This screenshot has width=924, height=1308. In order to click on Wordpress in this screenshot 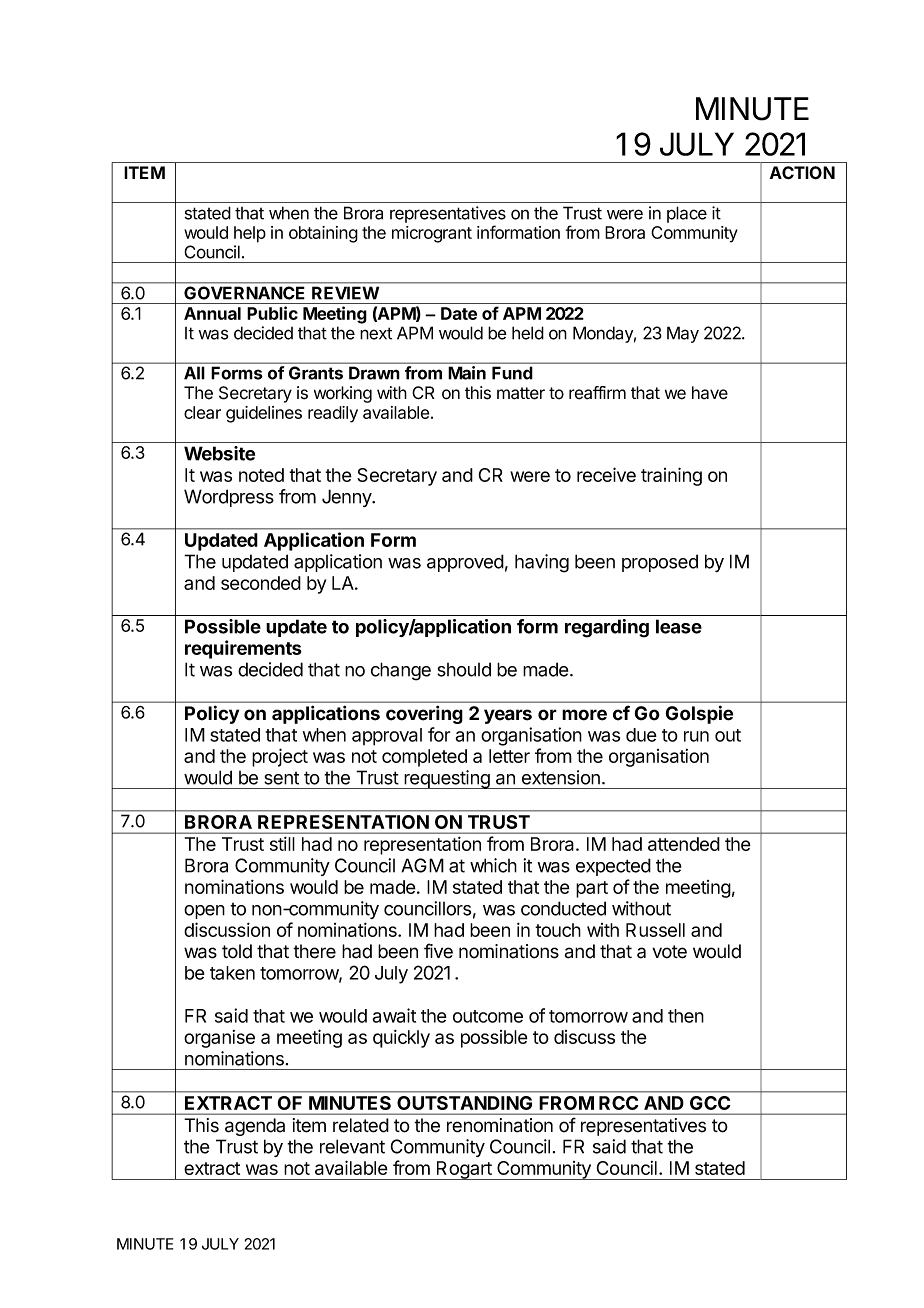, I will do `click(229, 498)`.
